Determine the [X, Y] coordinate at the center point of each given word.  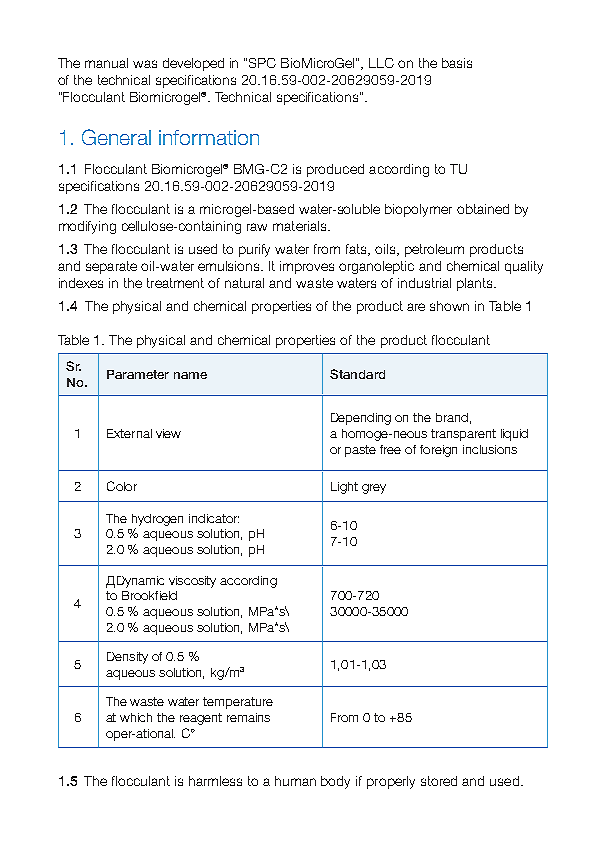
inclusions [490, 449]
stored [439, 781]
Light [344, 488]
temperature [238, 703]
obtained [483, 209]
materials [301, 226]
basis [457, 63]
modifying [87, 227]
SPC [262, 63]
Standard [357, 374]
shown [449, 306]
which [136, 717]
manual [106, 63]
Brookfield [149, 595]
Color [122, 486]
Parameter [138, 374]
